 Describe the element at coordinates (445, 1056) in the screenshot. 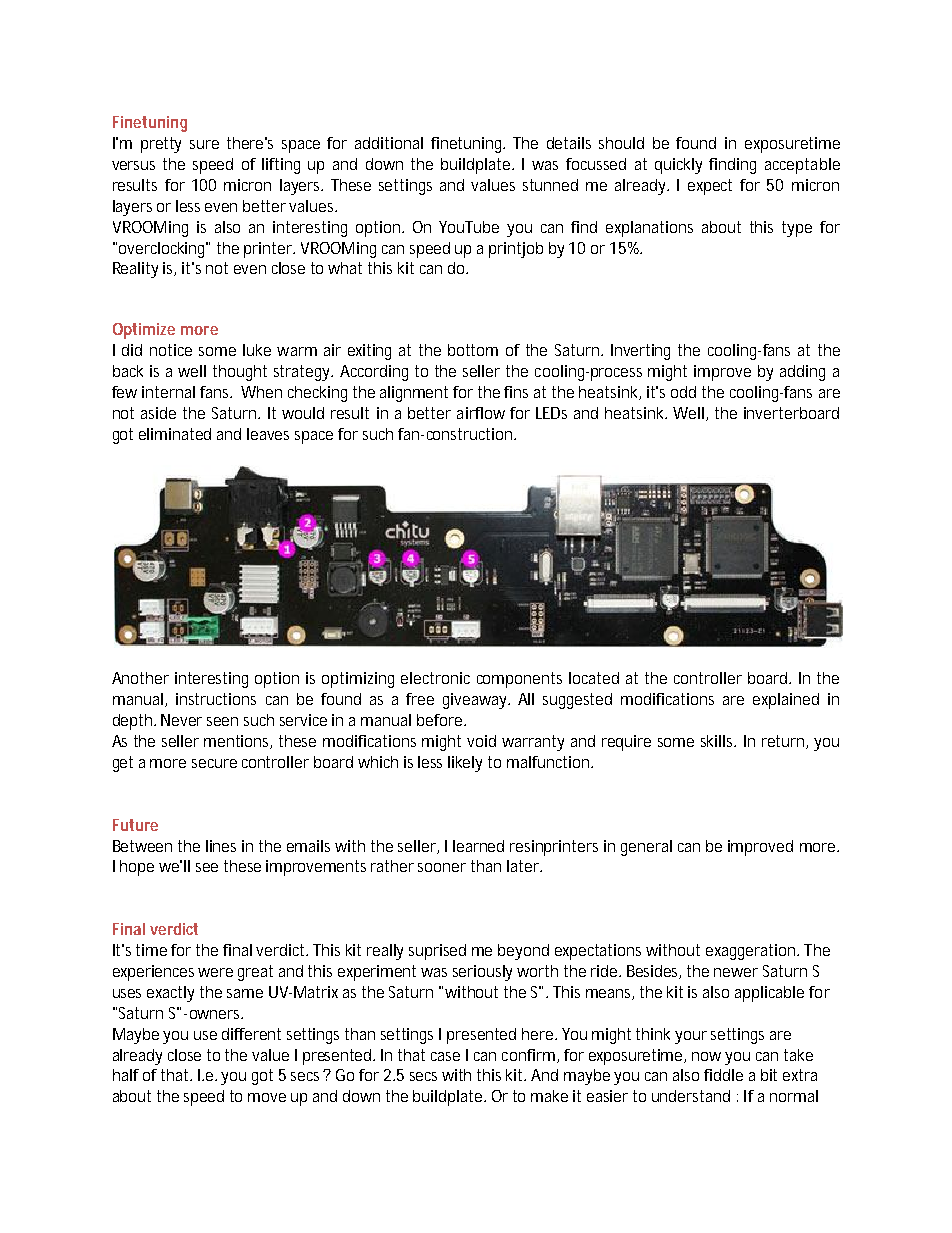

I see `case` at that location.
